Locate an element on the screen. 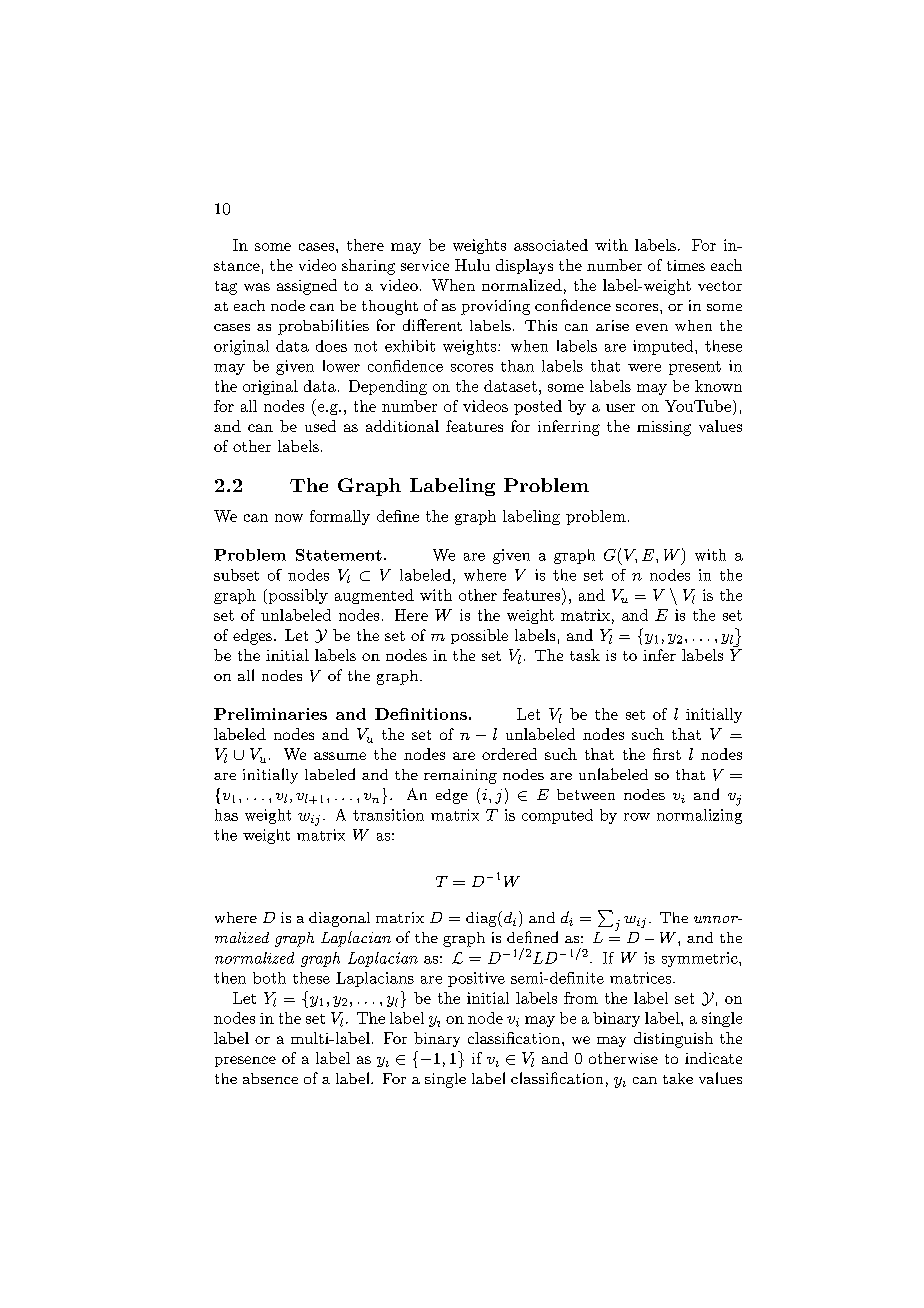 The image size is (924, 1308). missing is located at coordinates (664, 428).
